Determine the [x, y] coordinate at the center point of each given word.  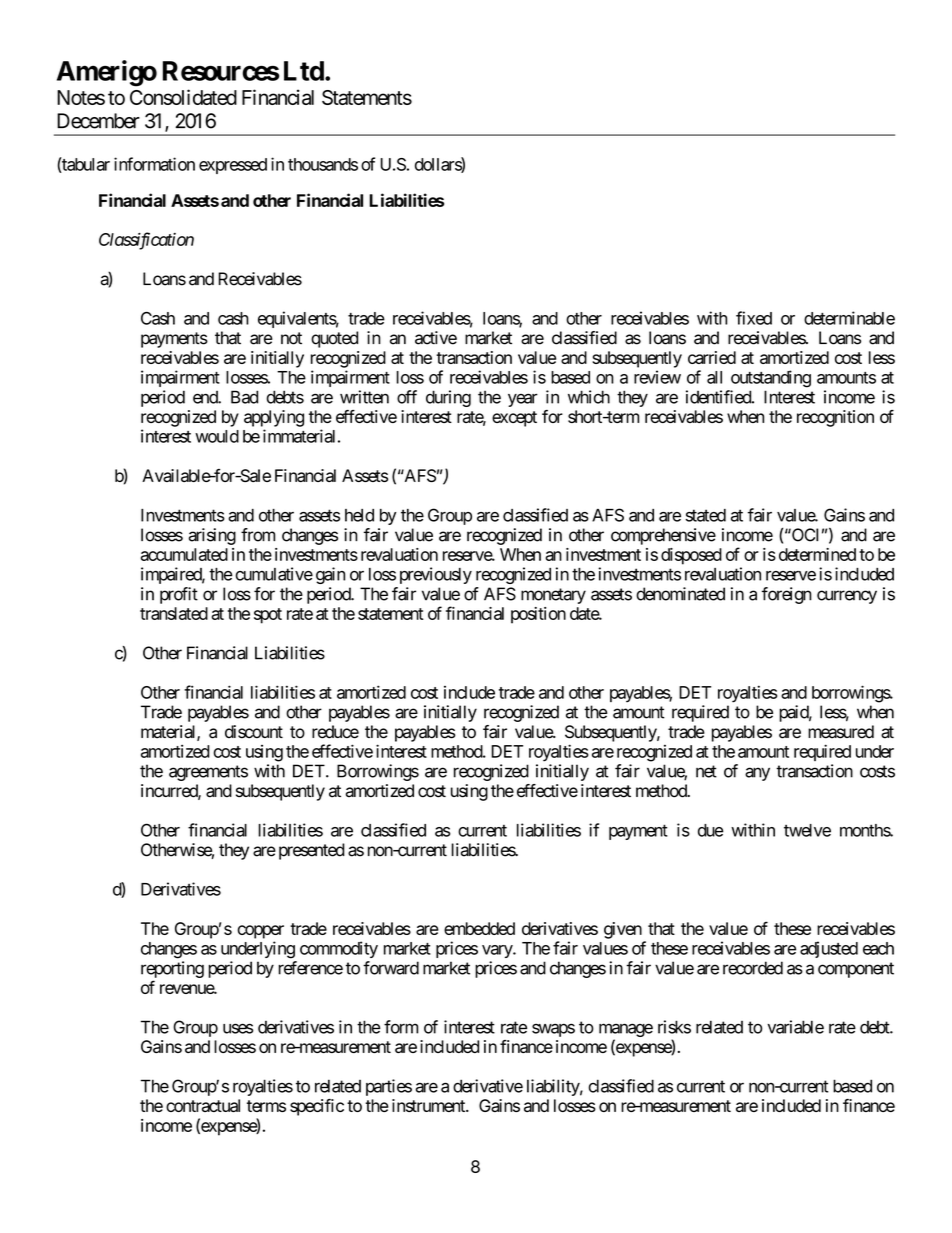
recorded [753, 968]
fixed [754, 318]
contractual [203, 1105]
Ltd [304, 71]
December [98, 121]
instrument [429, 1105]
